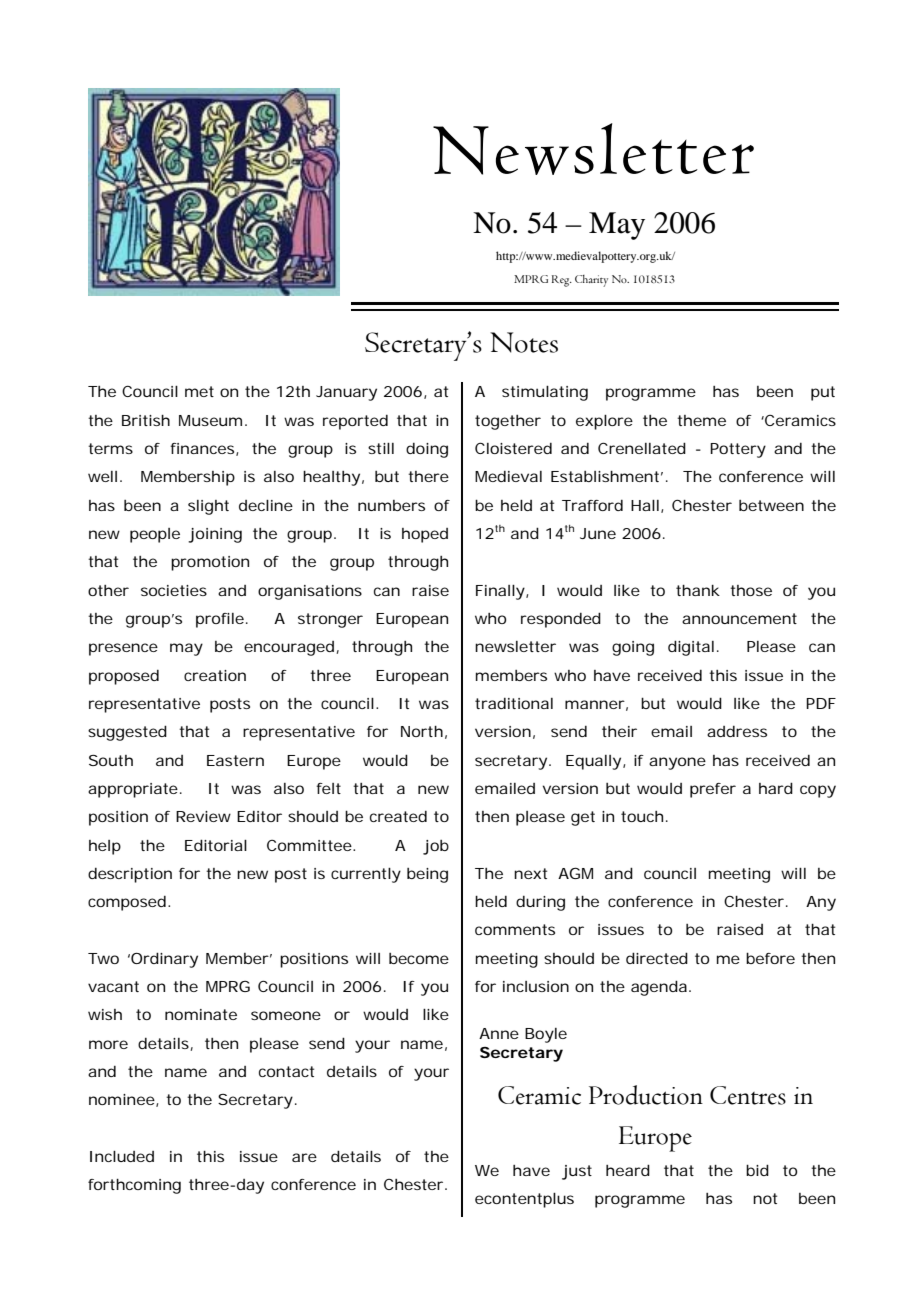  I want to click on met, so click(199, 391).
